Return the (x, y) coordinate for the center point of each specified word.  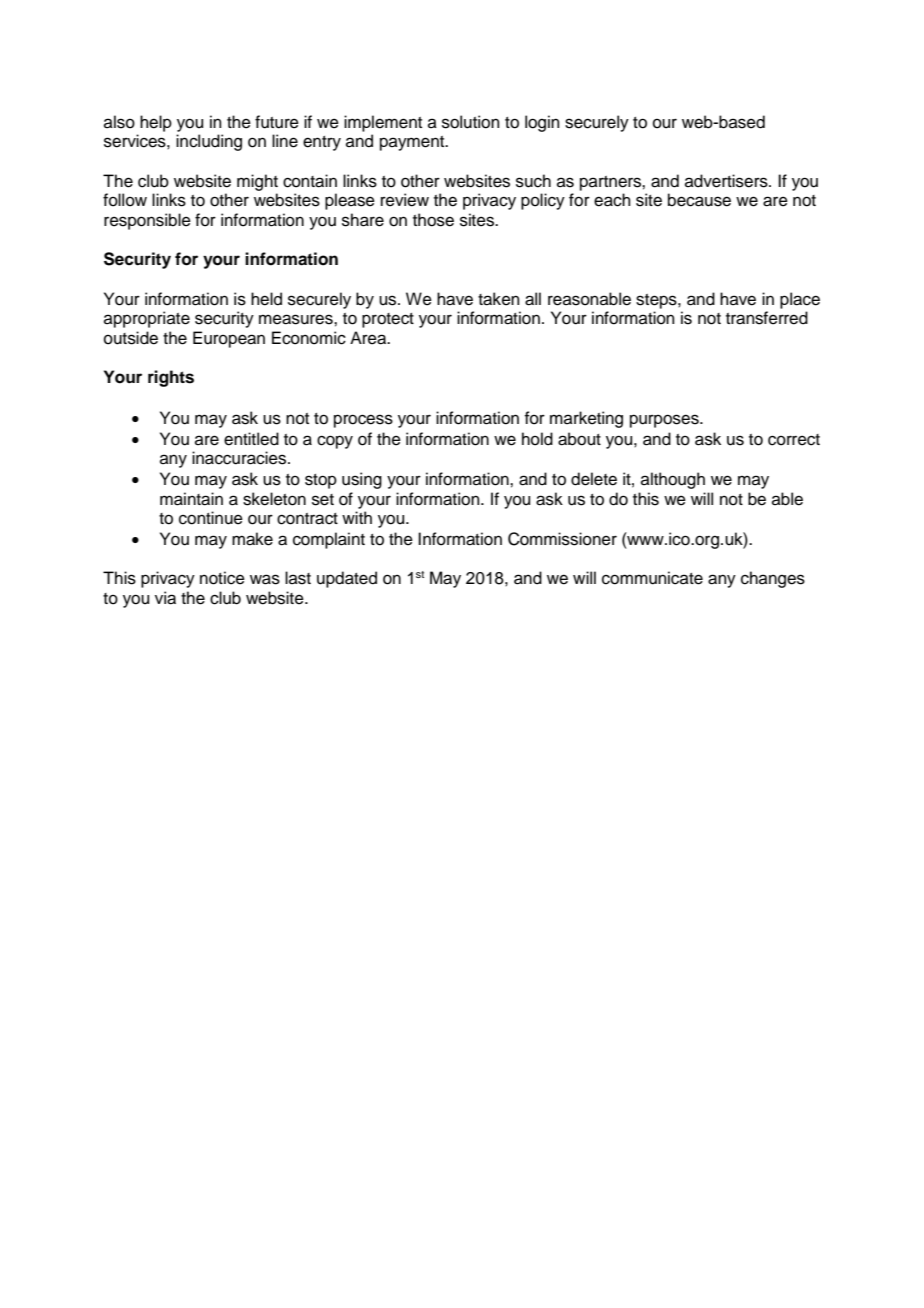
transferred (767, 318)
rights (171, 378)
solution (471, 122)
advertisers (727, 181)
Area (369, 338)
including (209, 142)
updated (347, 579)
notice (222, 578)
